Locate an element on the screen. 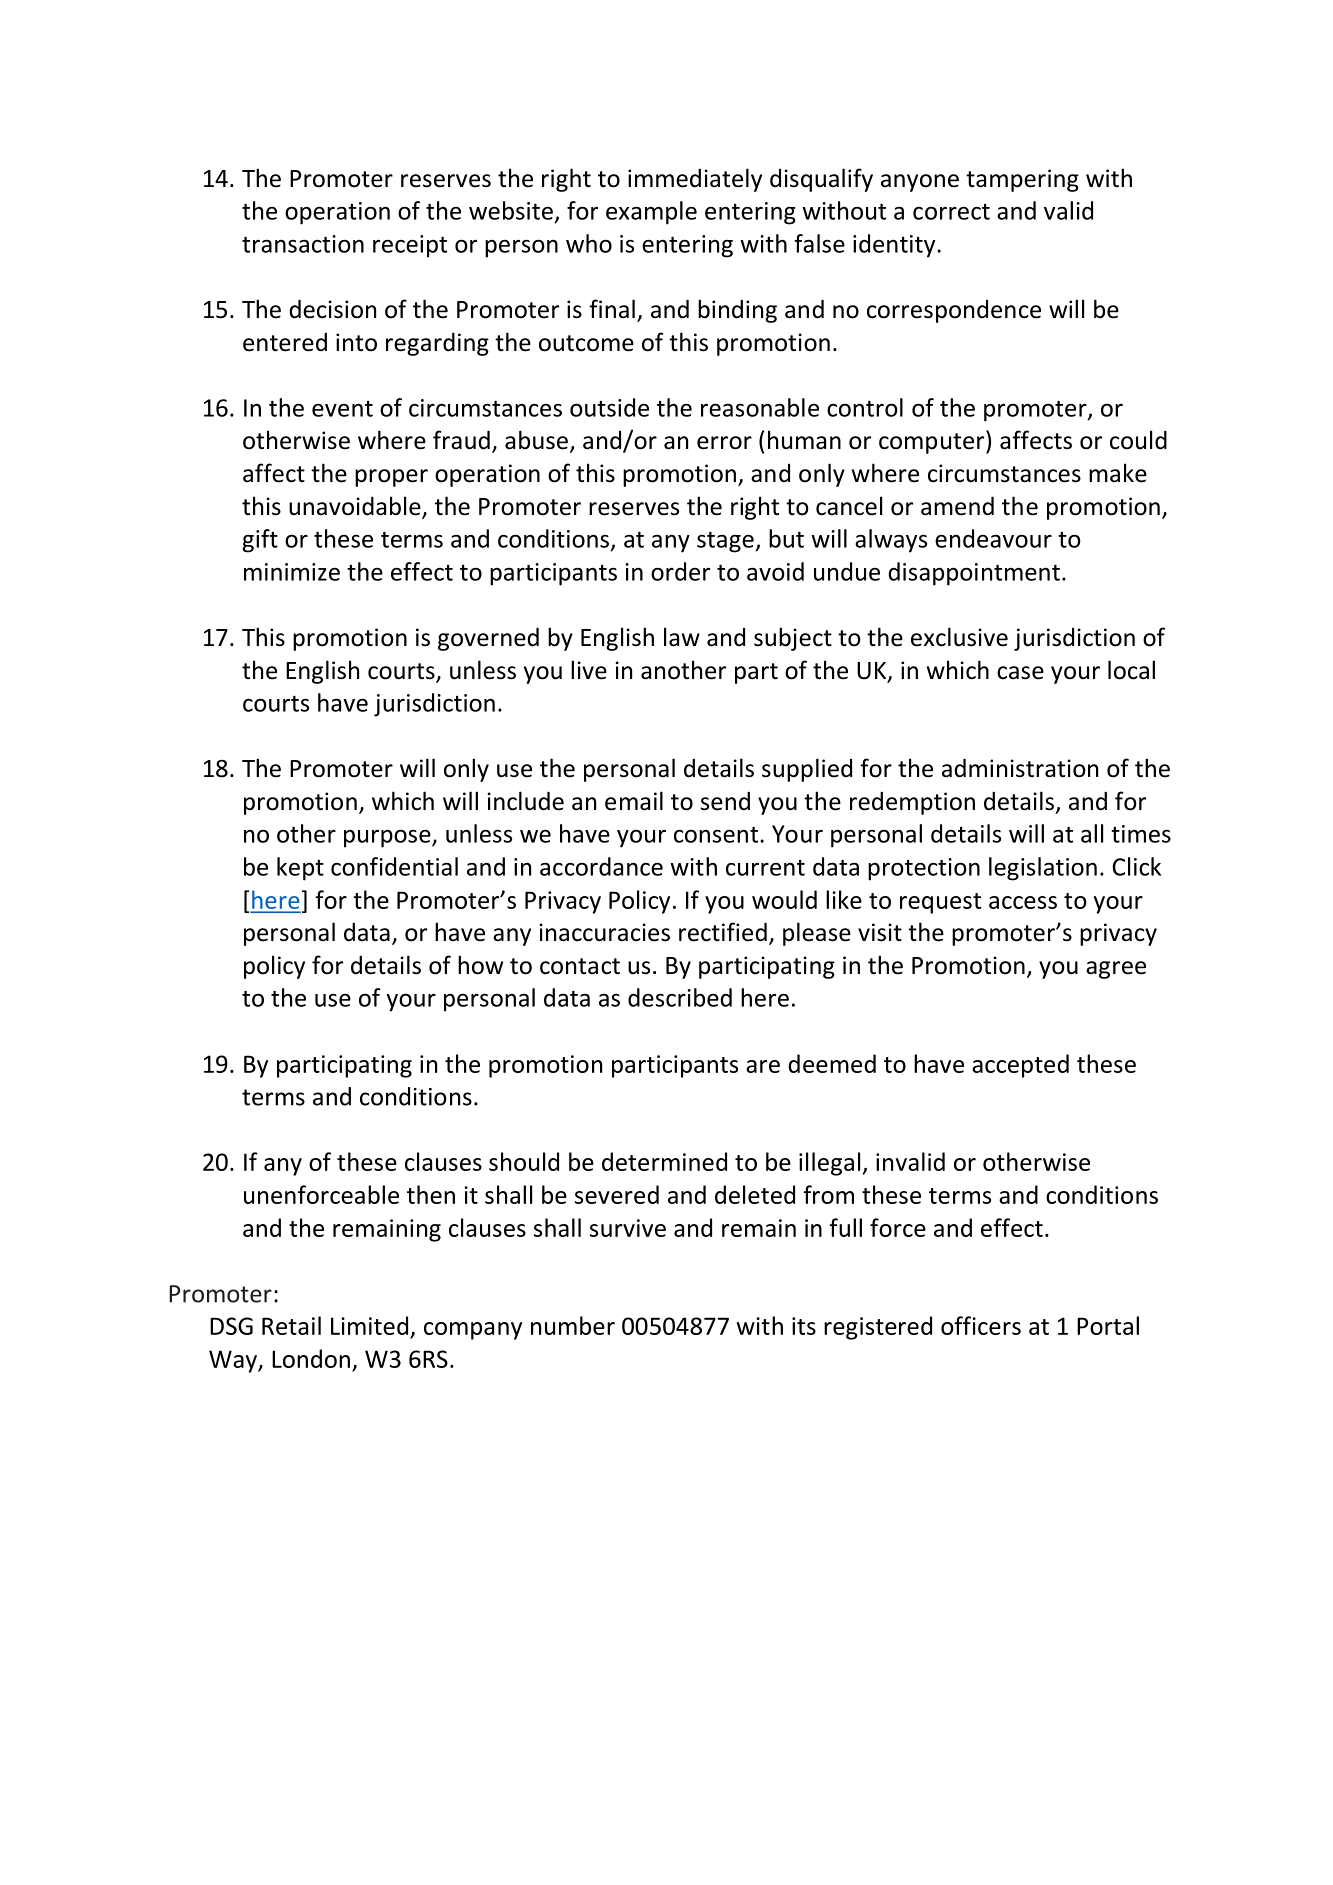 This screenshot has height=1885, width=1333. tampering is located at coordinates (1022, 180).
